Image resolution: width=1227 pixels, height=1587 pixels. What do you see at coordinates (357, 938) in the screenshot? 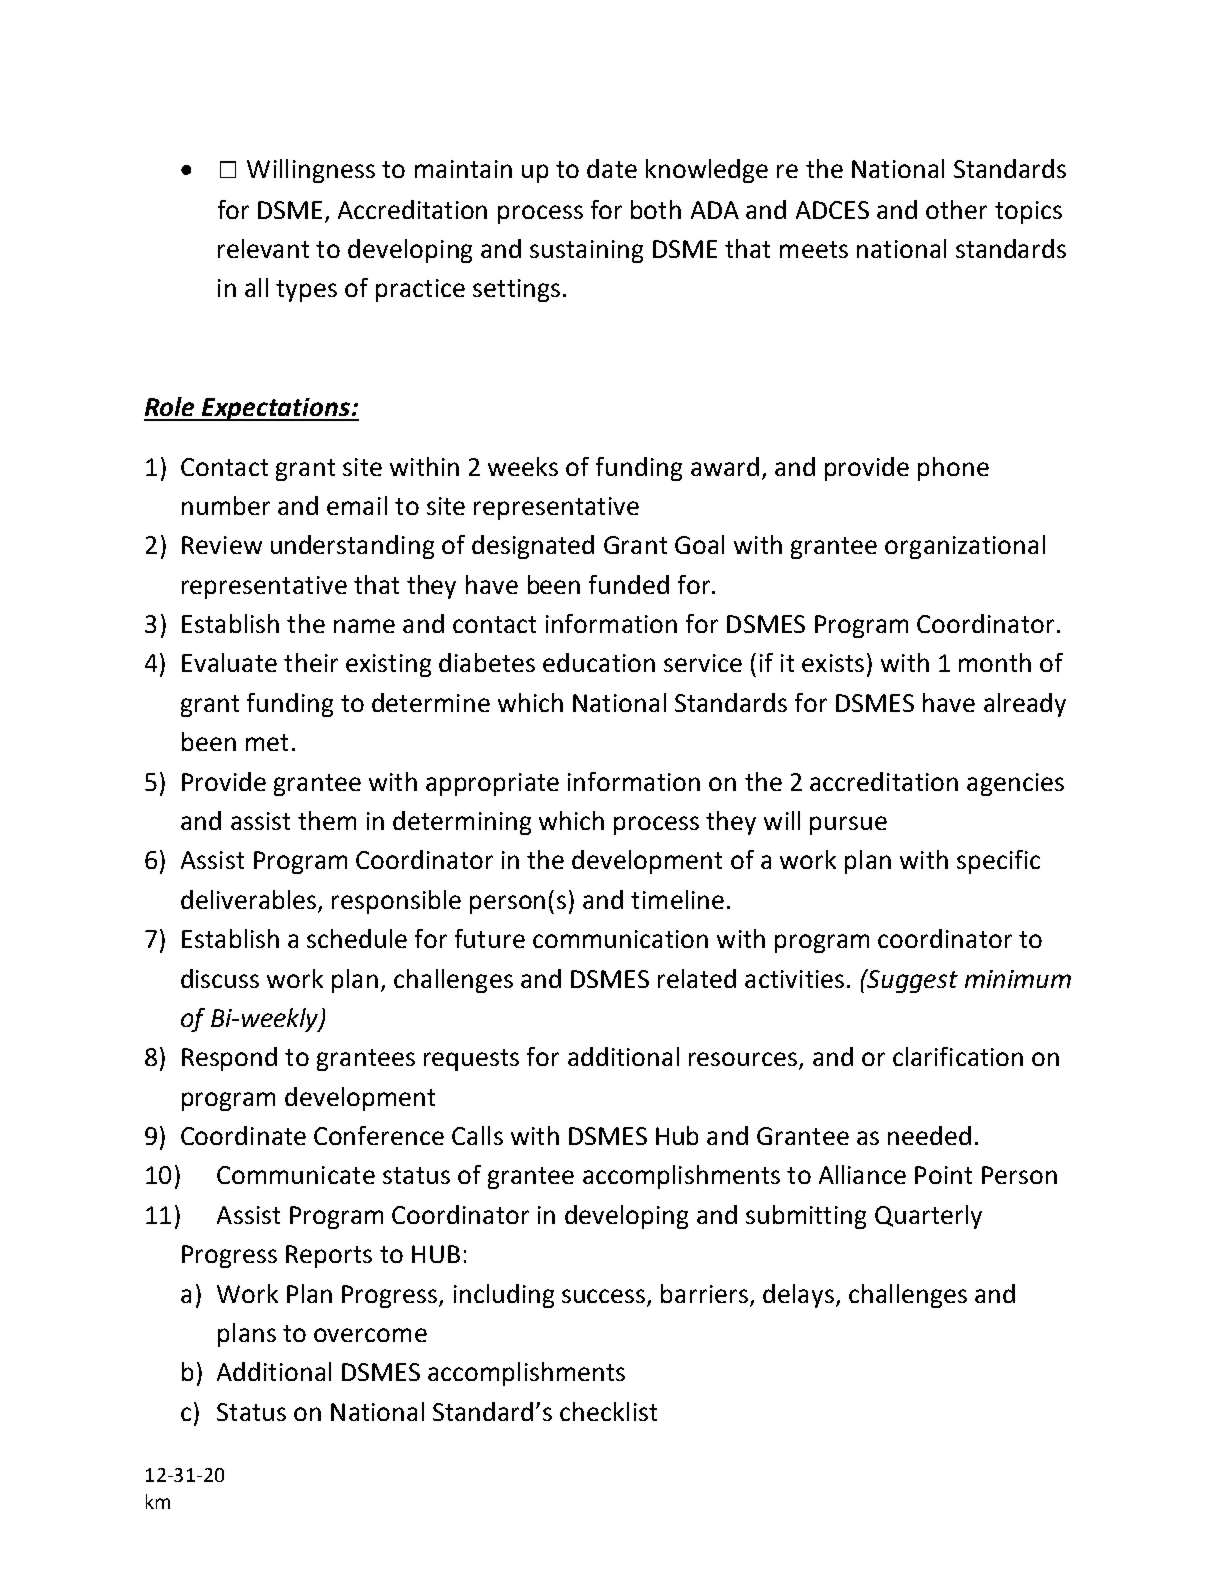
I see `schedule` at bounding box center [357, 938].
